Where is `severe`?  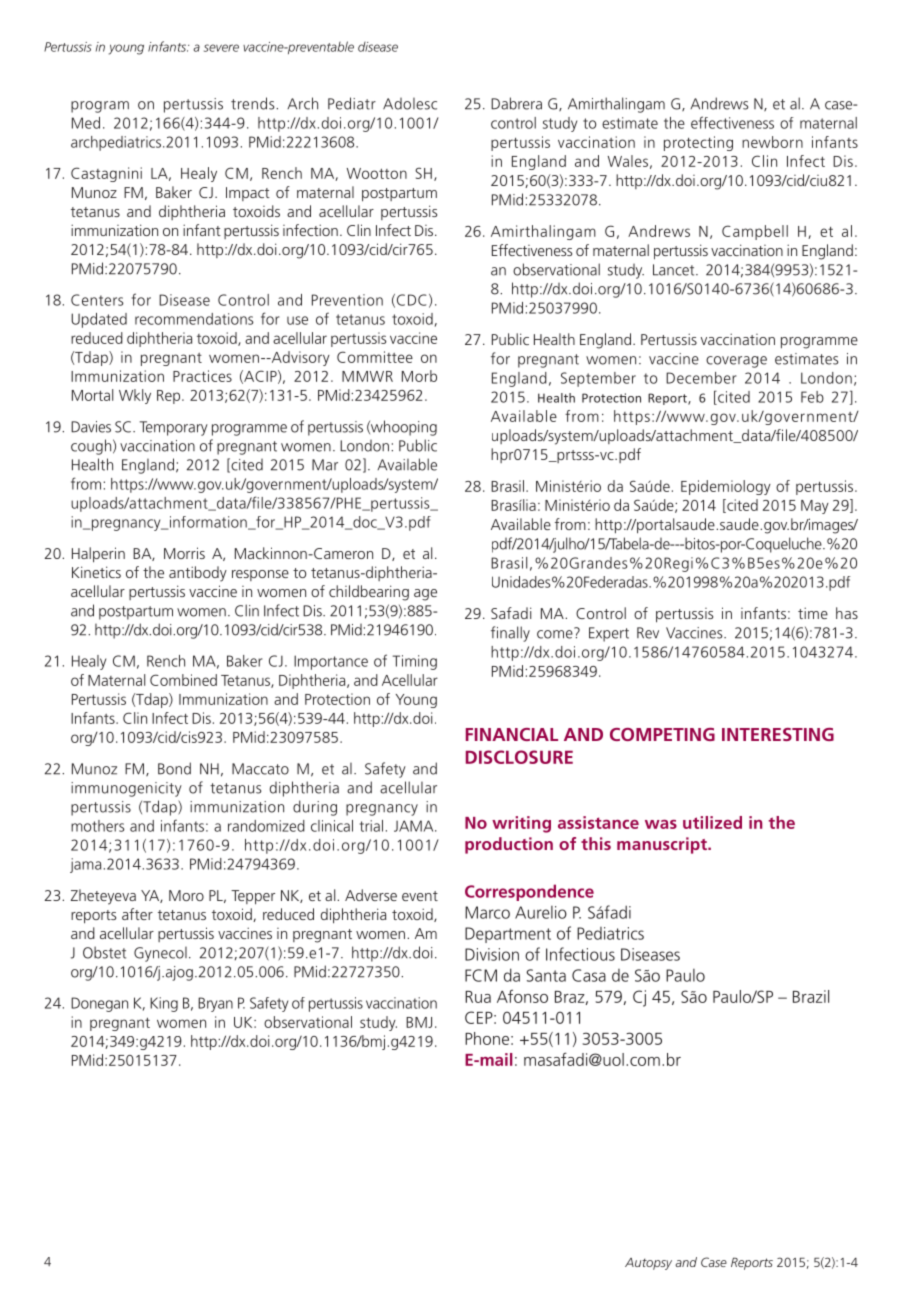 severe is located at coordinates (221, 48).
